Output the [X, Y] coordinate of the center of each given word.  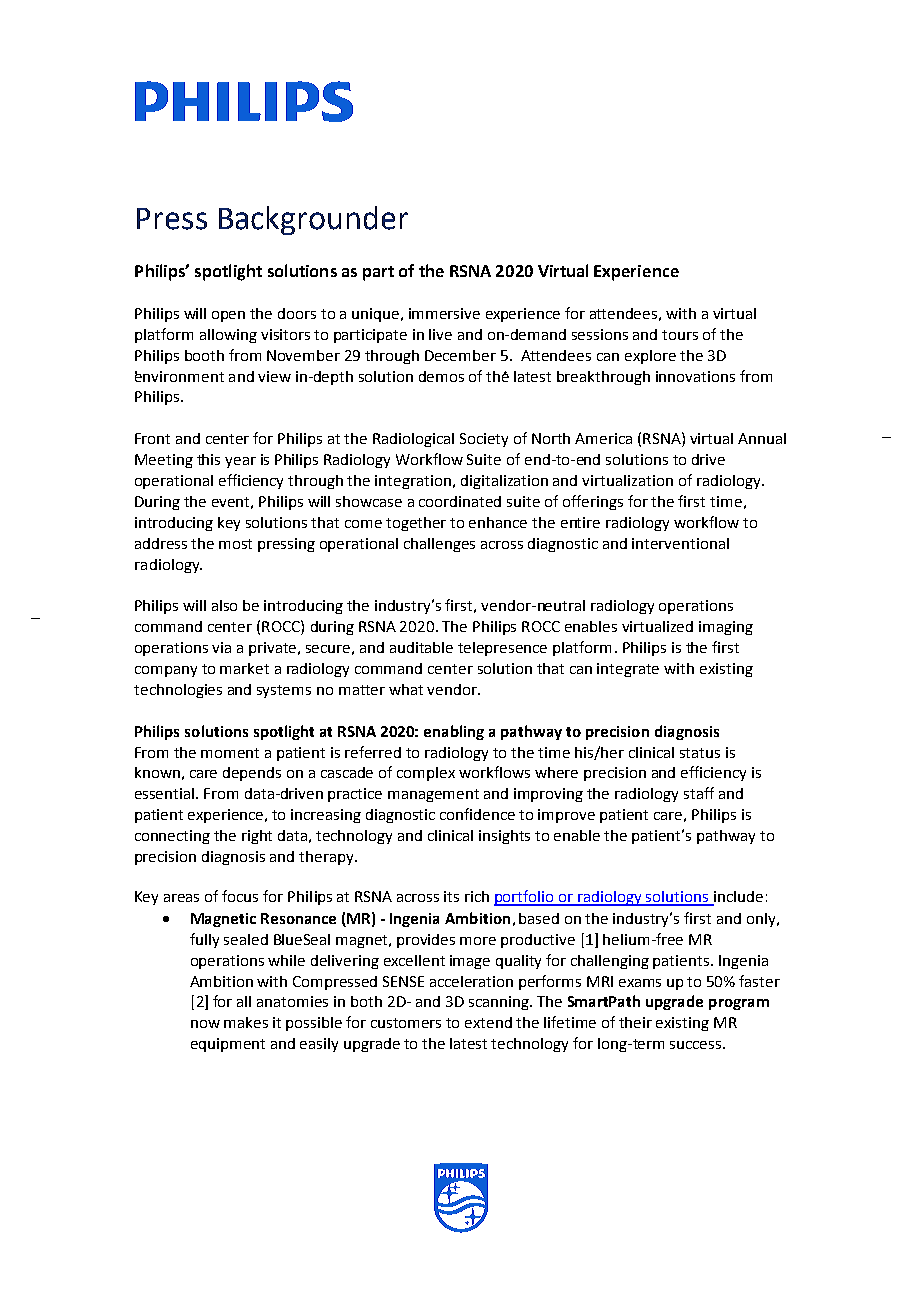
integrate [628, 670]
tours [680, 335]
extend [488, 1022]
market [244, 668]
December [460, 355]
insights [504, 837]
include [737, 898]
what [406, 689]
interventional [680, 543]
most [235, 544]
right [257, 837]
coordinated [460, 501]
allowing [228, 336]
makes [246, 1022]
